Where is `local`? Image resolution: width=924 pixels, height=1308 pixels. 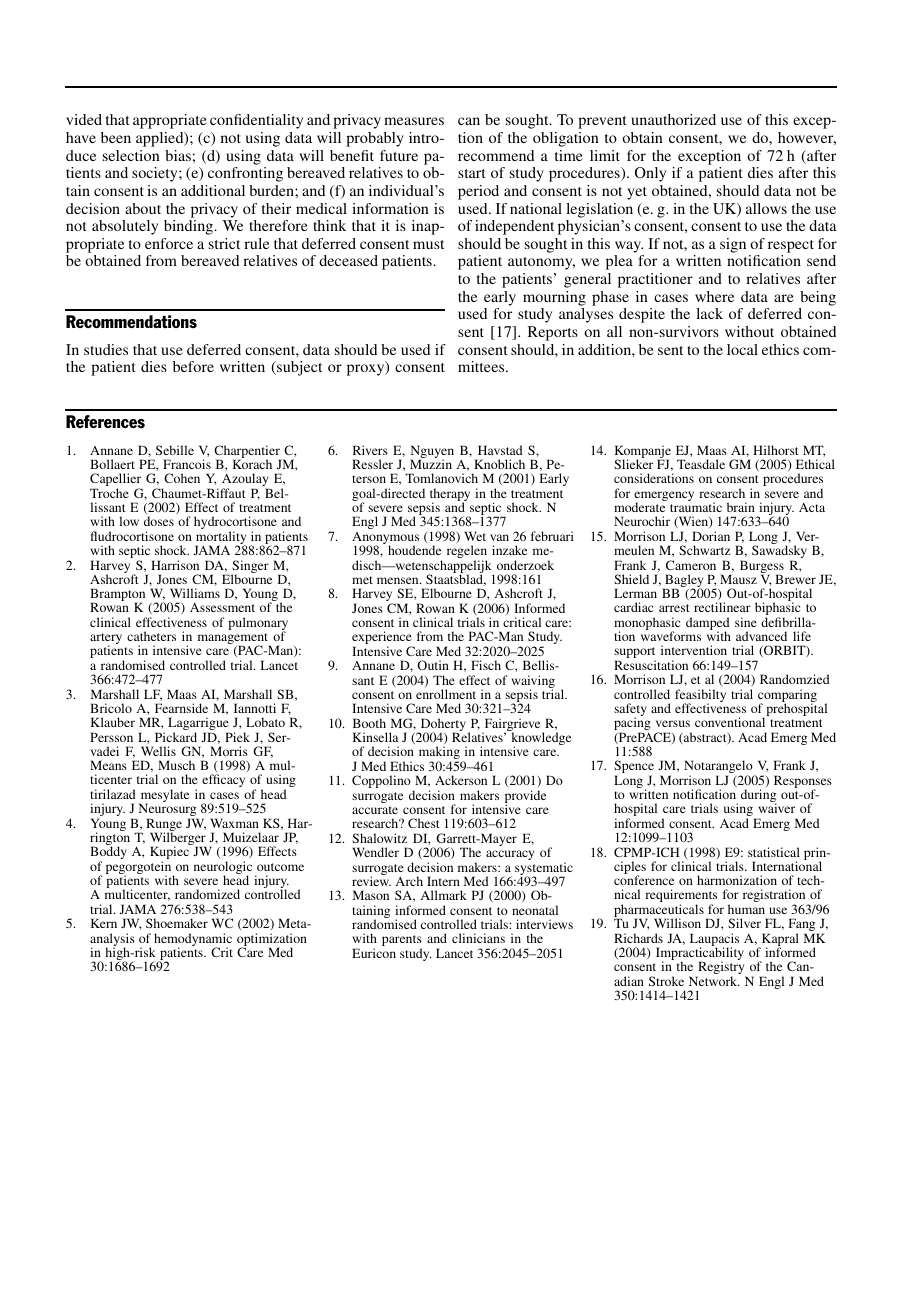
local is located at coordinates (742, 349).
